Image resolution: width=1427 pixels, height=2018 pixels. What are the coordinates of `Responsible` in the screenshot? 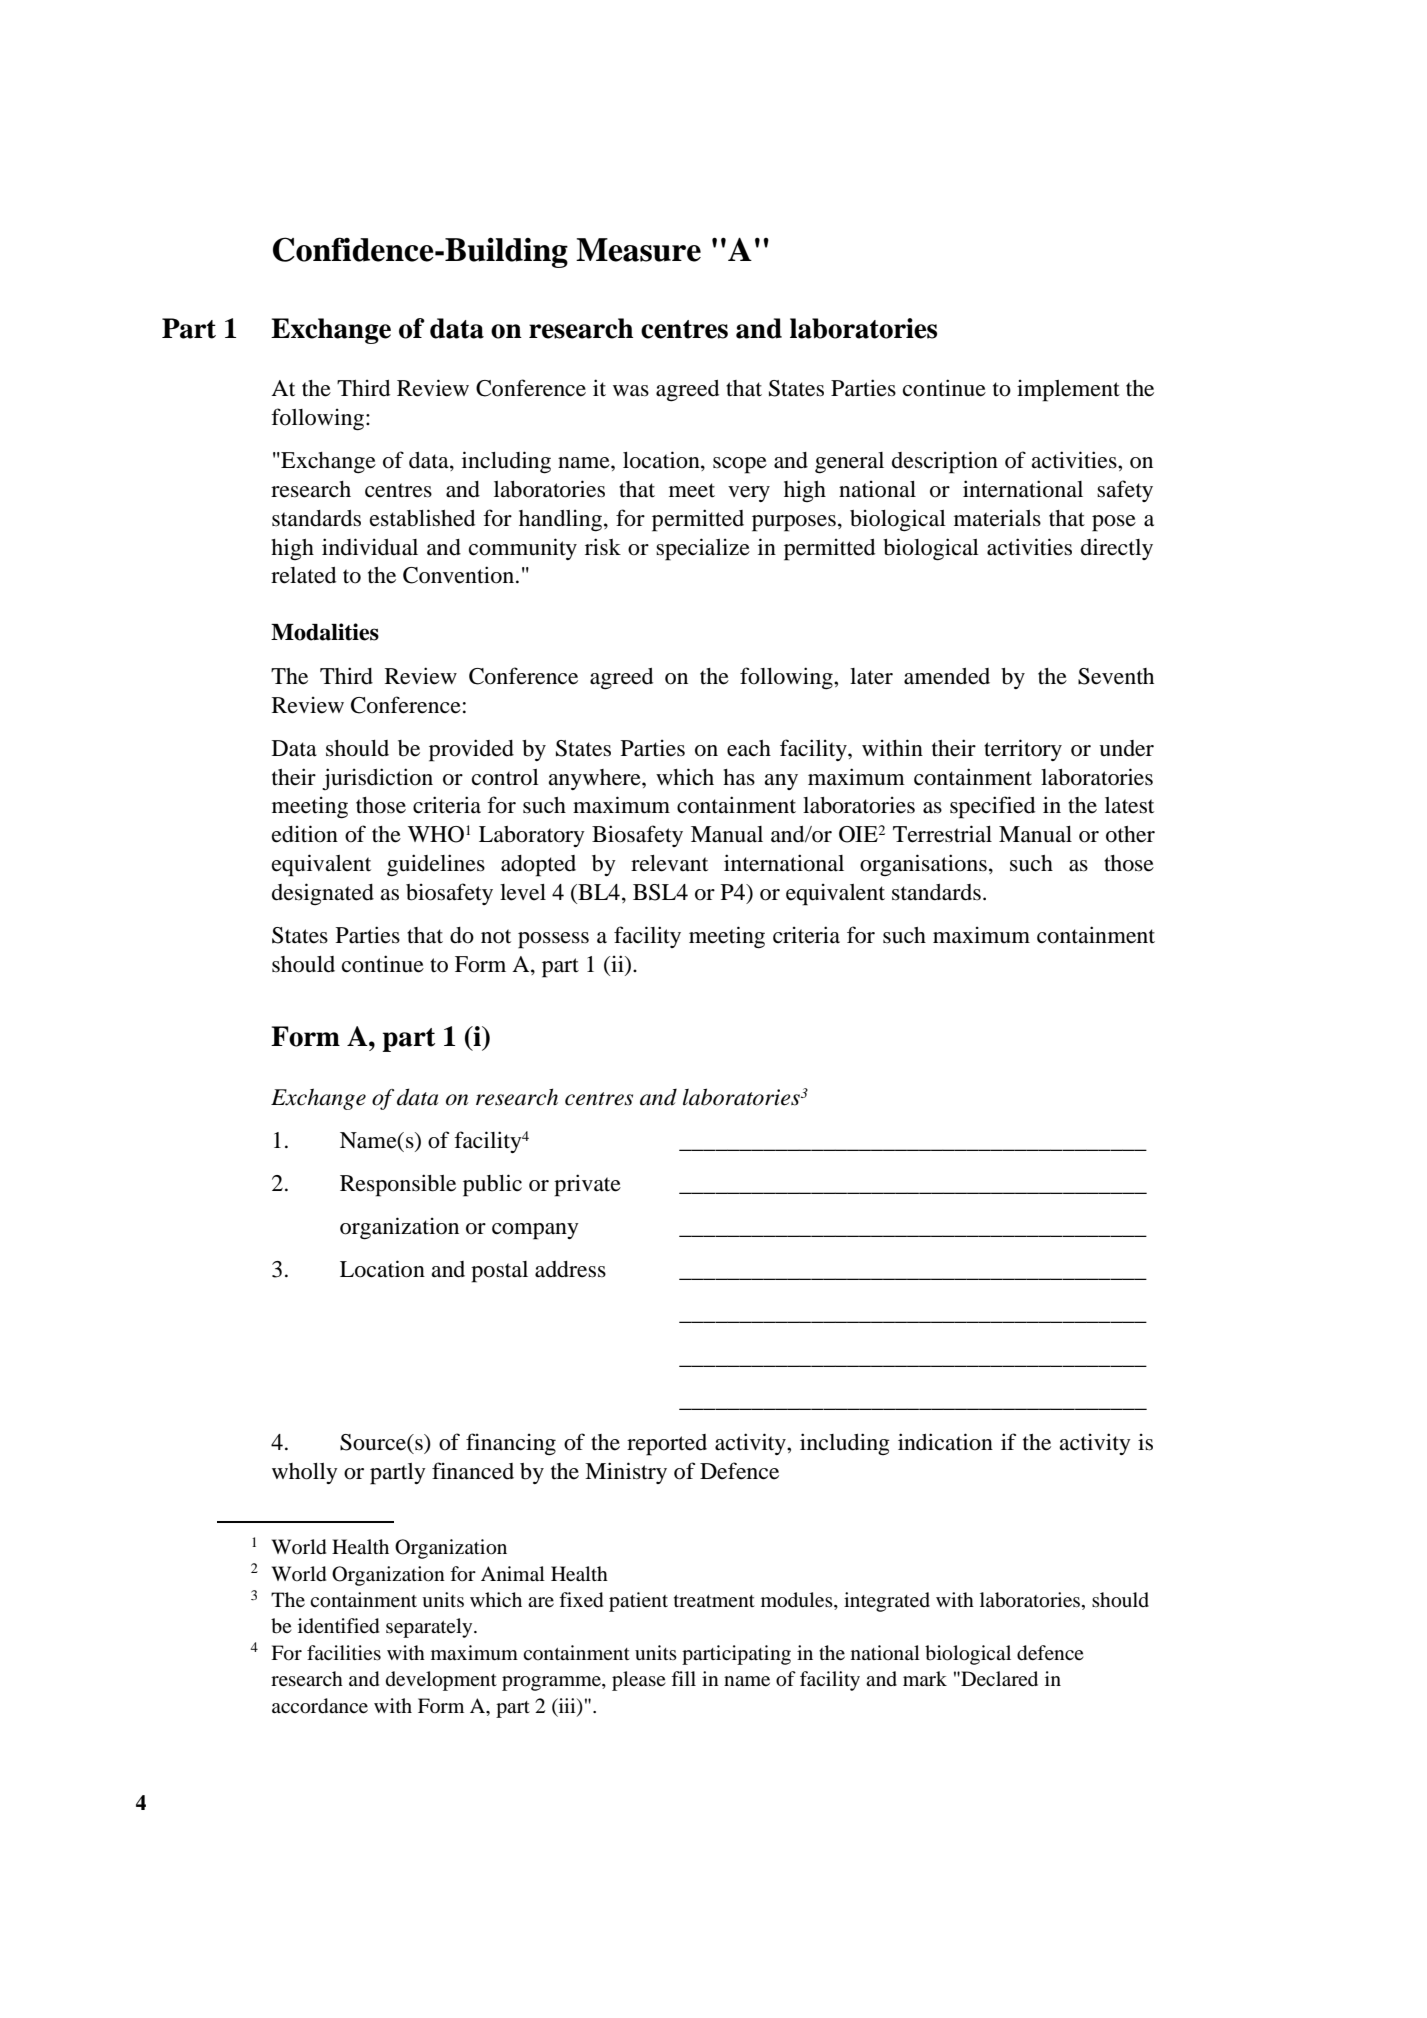 It's located at (398, 1185).
